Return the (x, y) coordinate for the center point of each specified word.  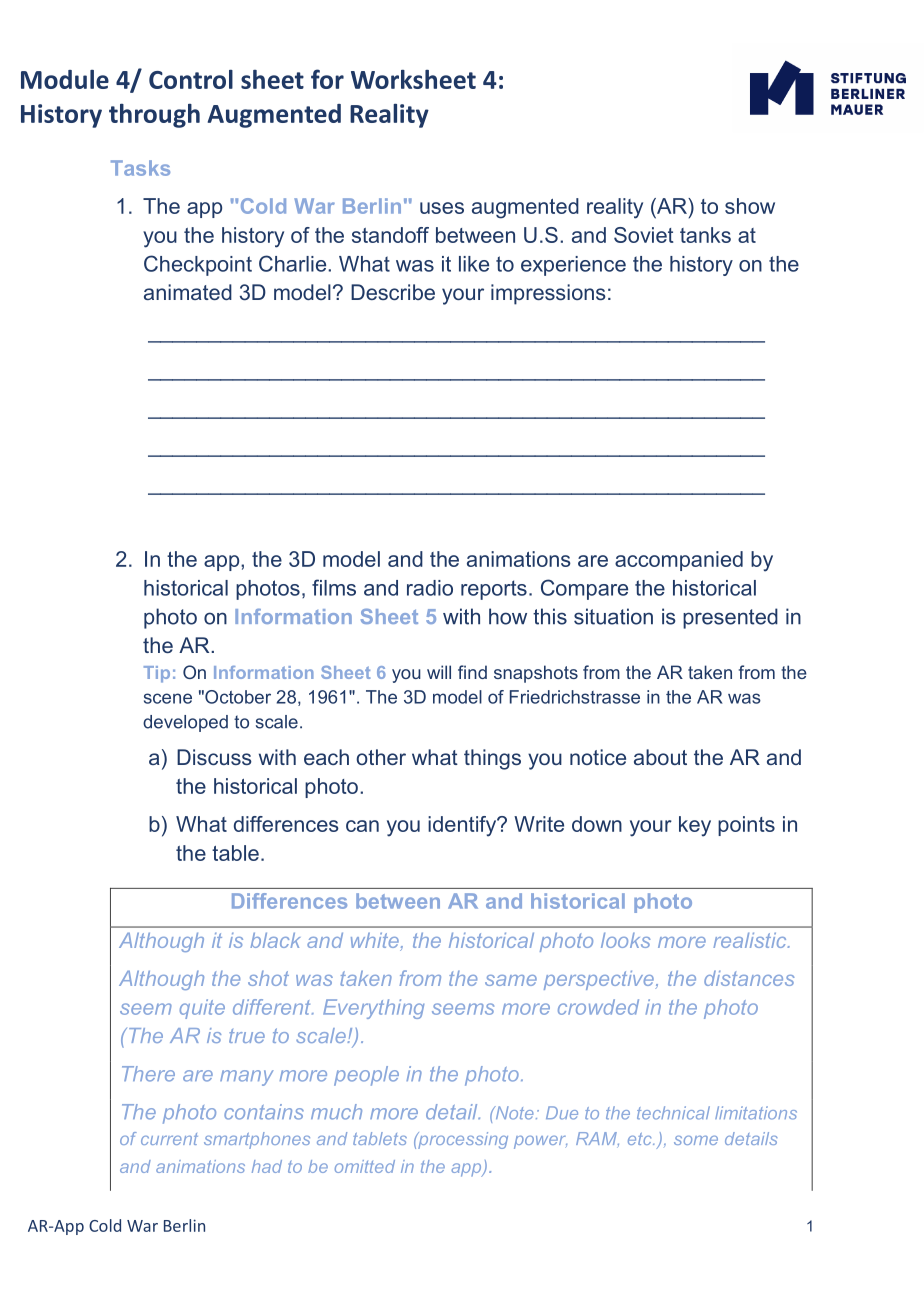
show (750, 206)
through (154, 116)
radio (430, 588)
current (169, 1139)
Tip (157, 674)
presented (730, 618)
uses (442, 208)
